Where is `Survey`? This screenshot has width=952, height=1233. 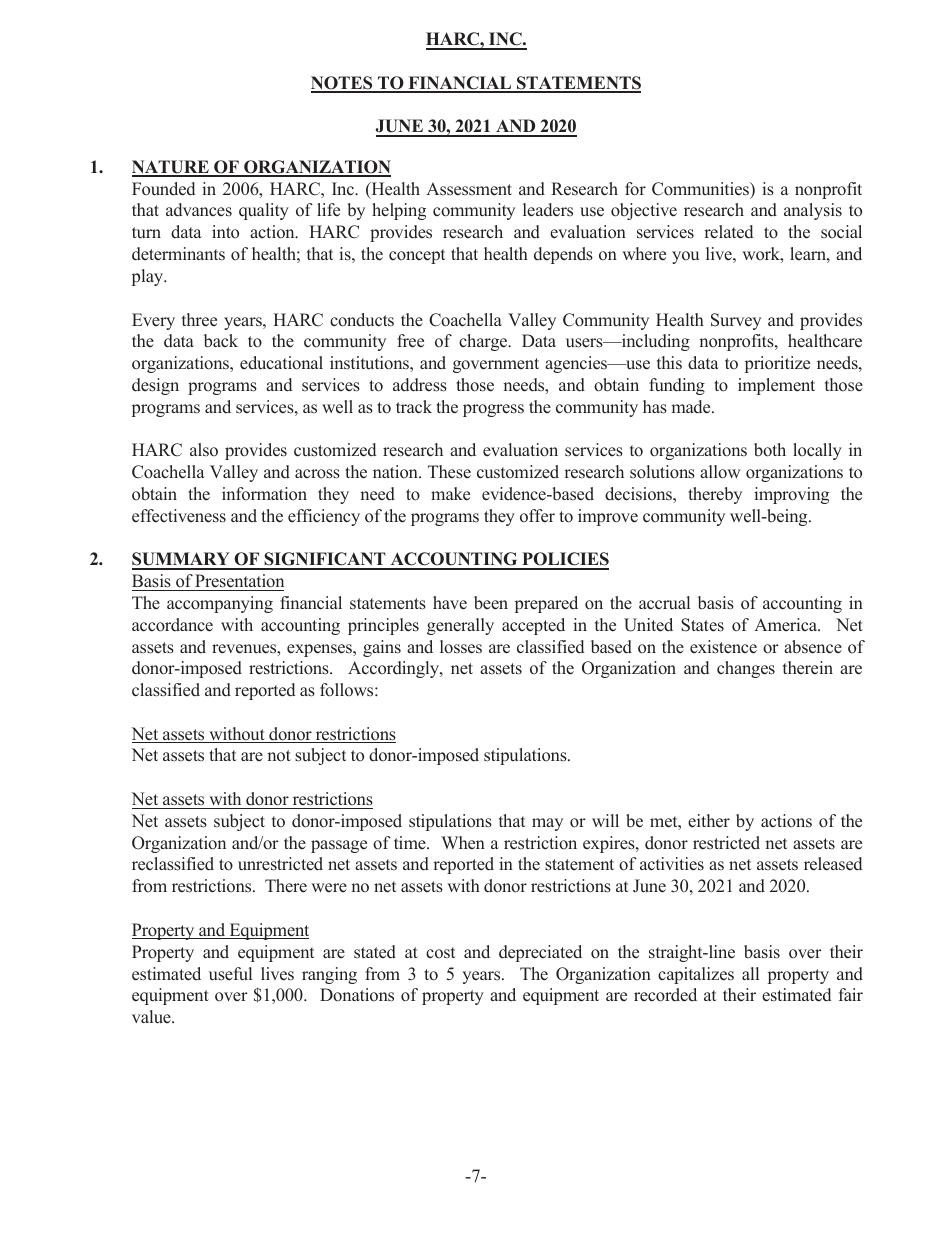 Survey is located at coordinates (736, 321).
